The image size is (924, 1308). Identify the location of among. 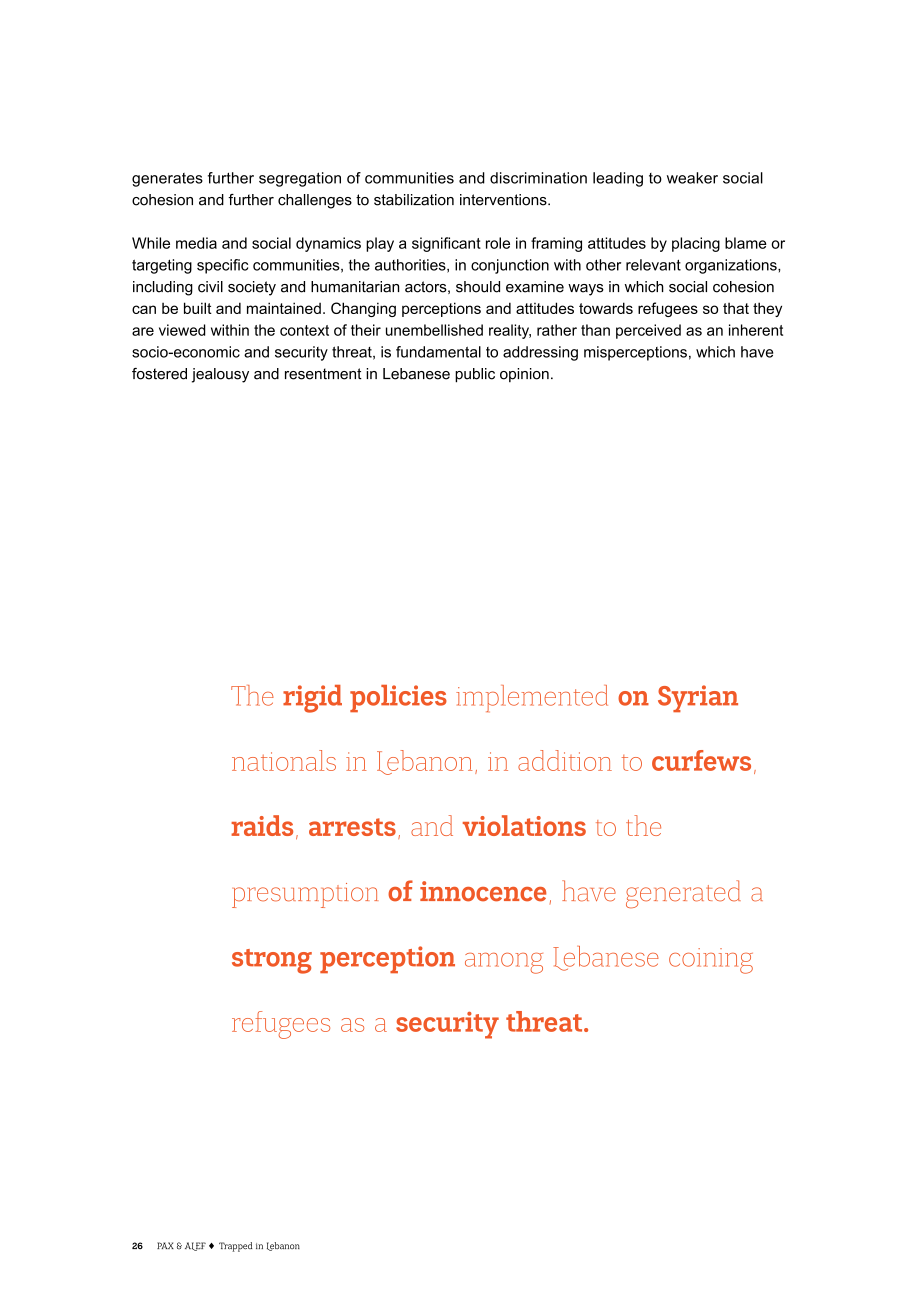
(504, 963).
